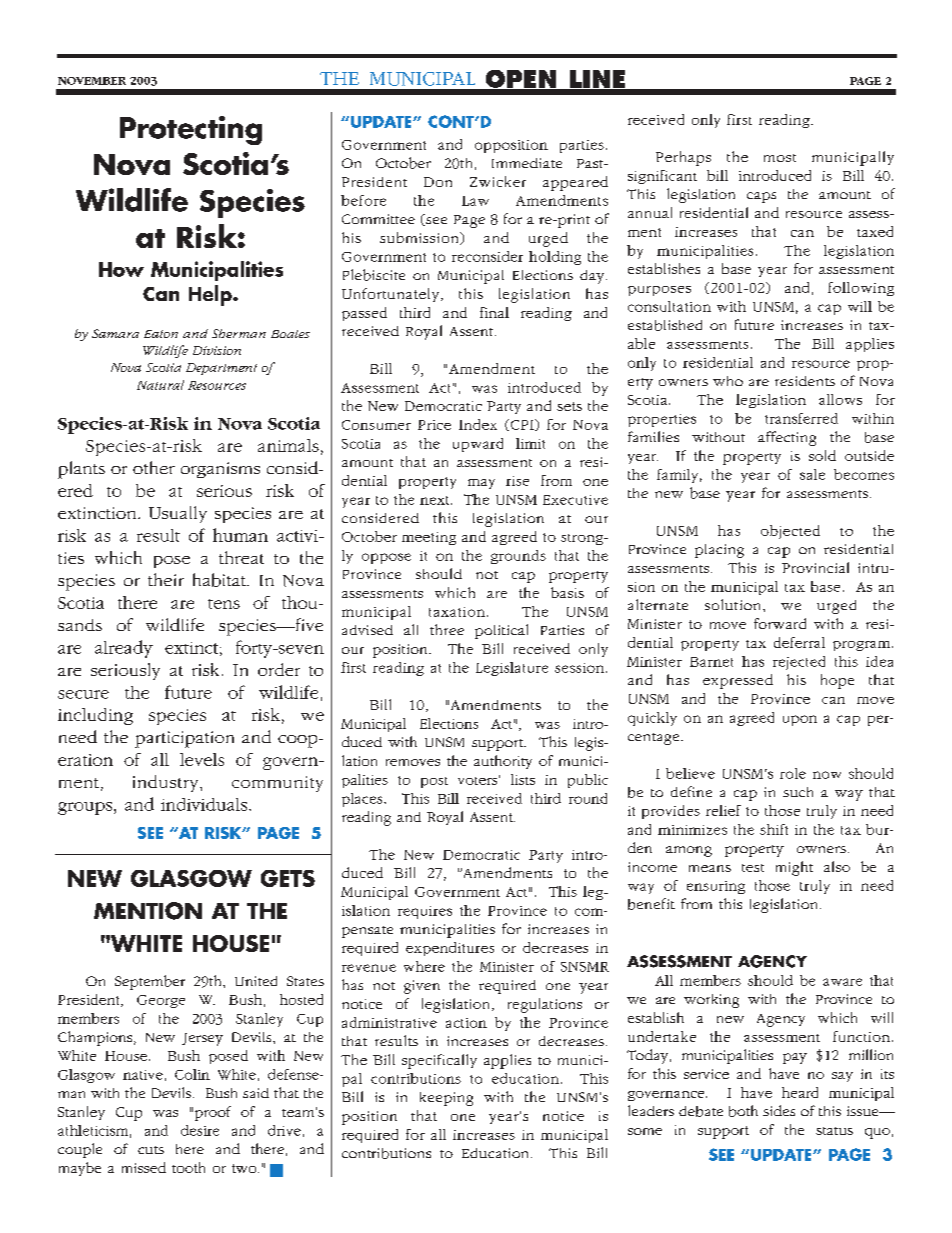 This page has width=952, height=1233. Describe the element at coordinates (780, 623) in the page. I see `forward` at that location.
